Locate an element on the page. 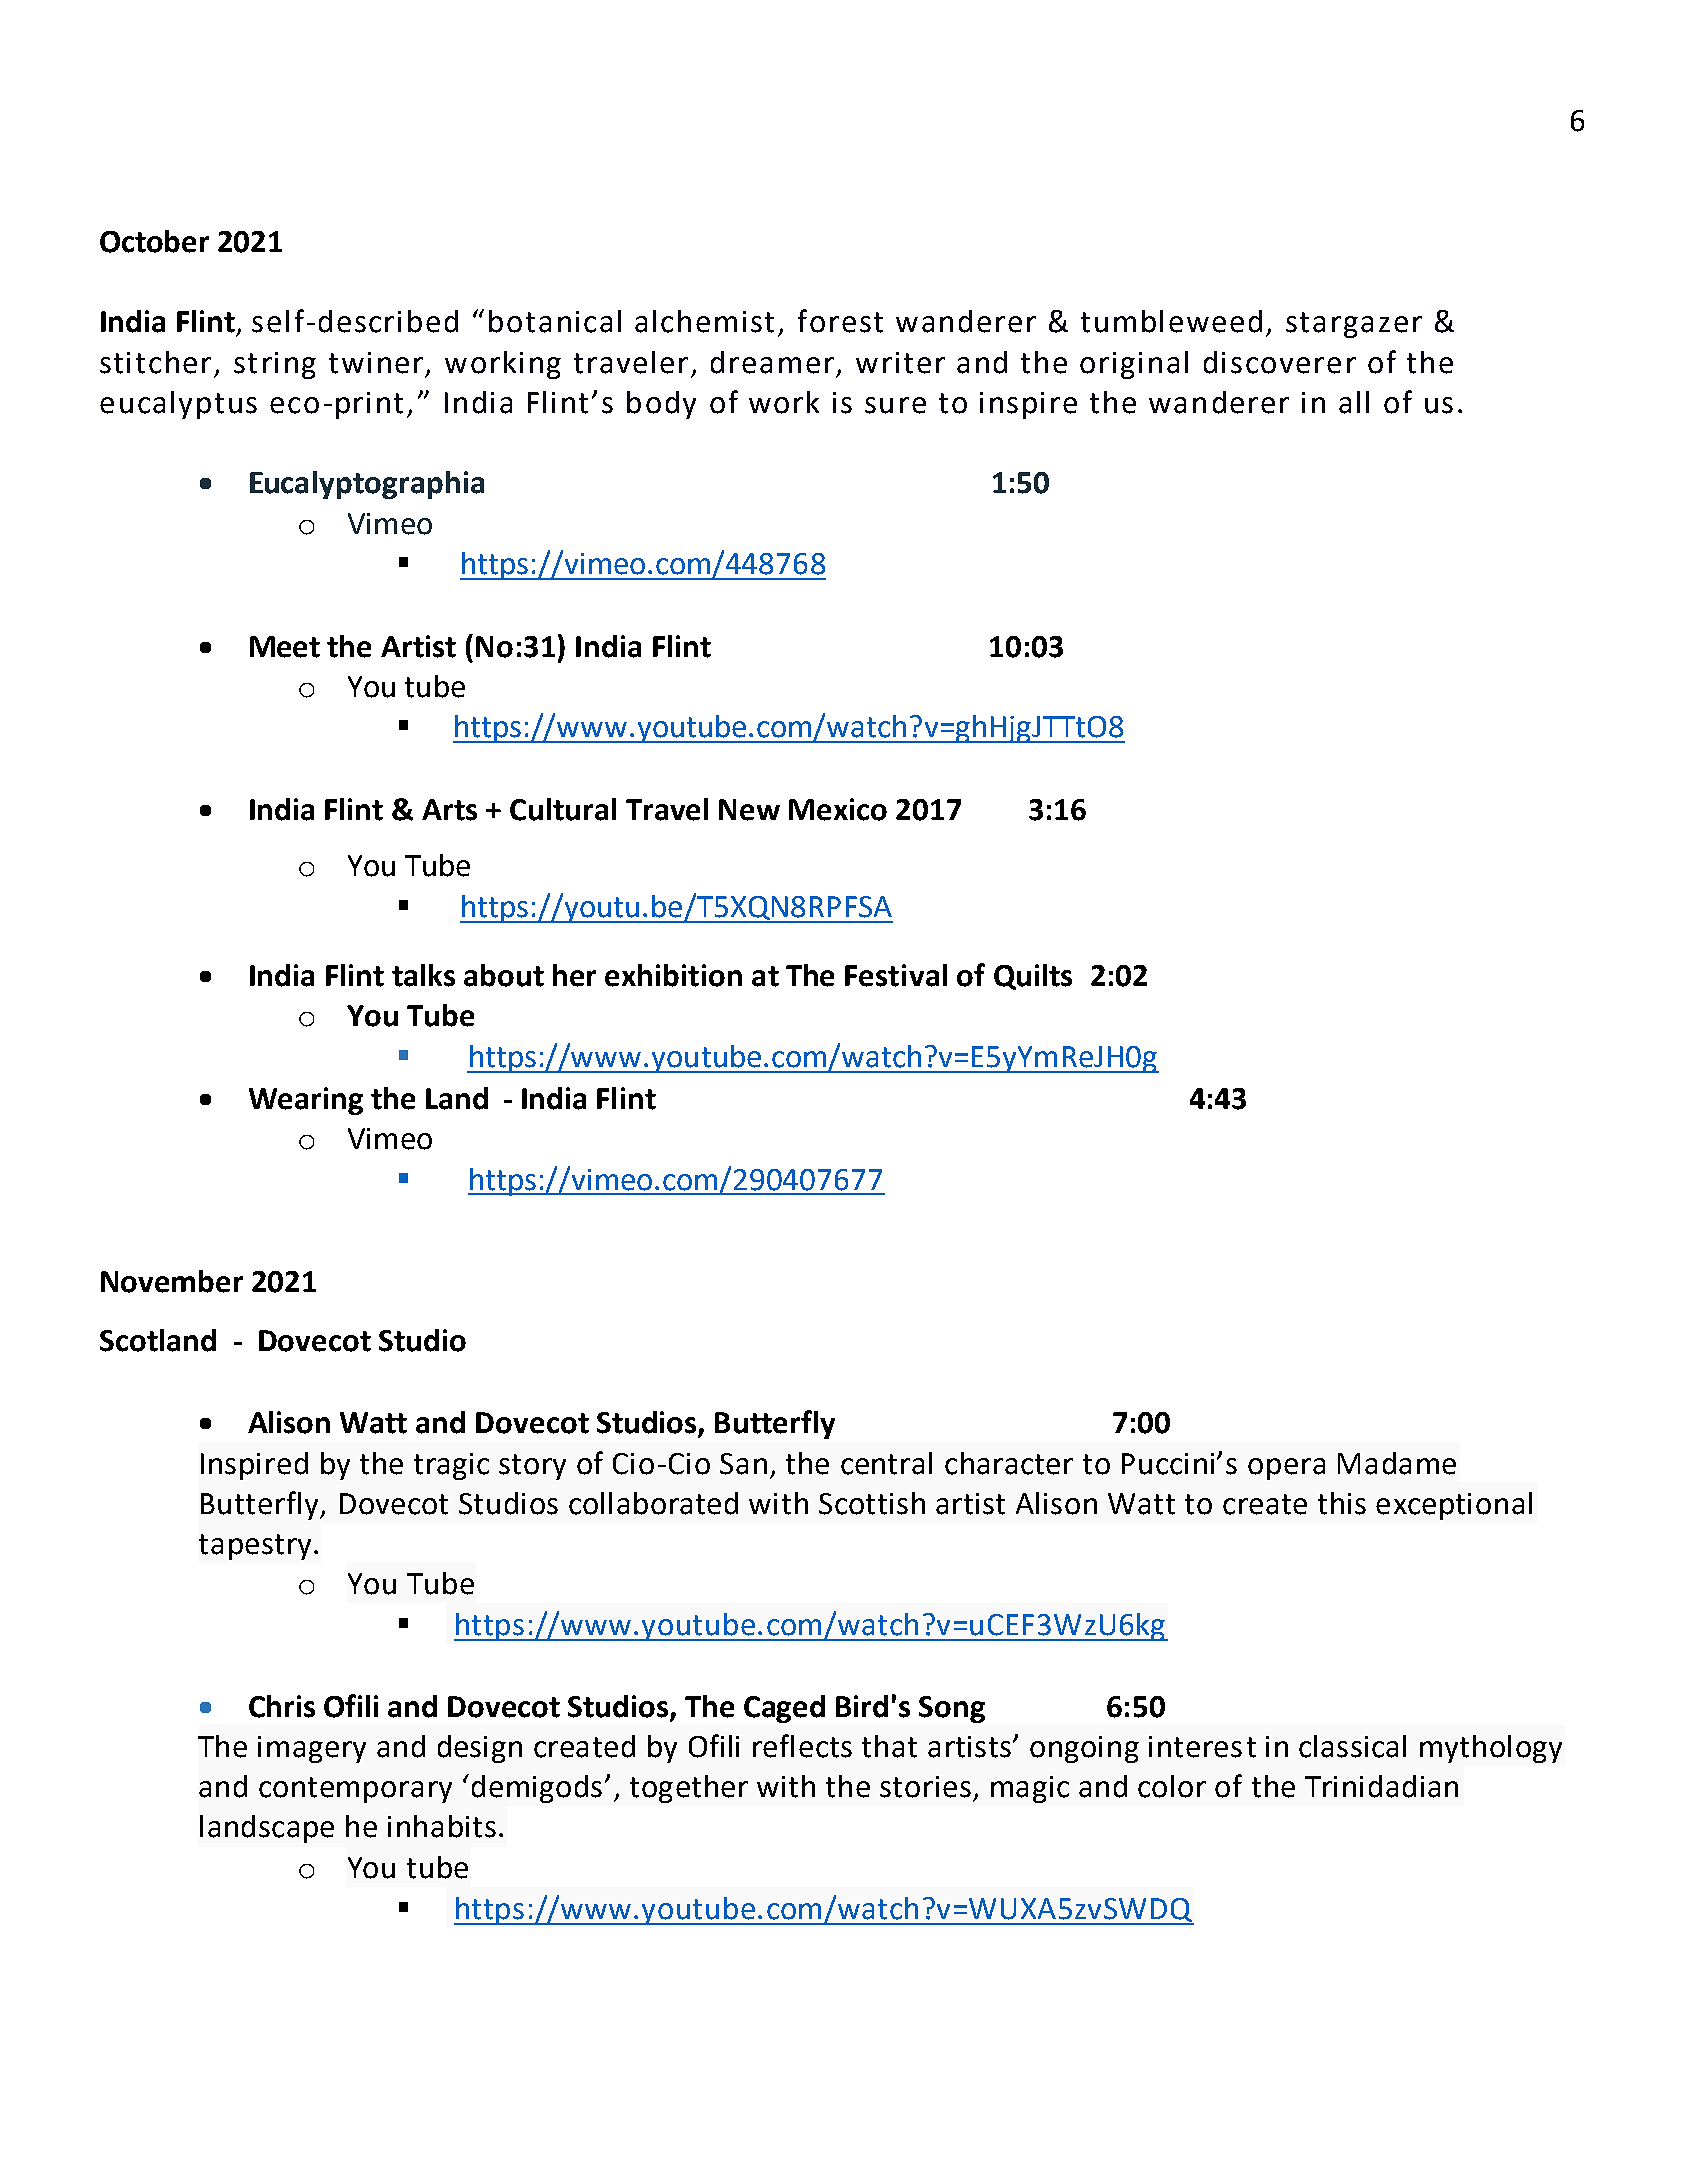 The width and height of the document is (1684, 2179). Festival is located at coordinates (896, 975).
